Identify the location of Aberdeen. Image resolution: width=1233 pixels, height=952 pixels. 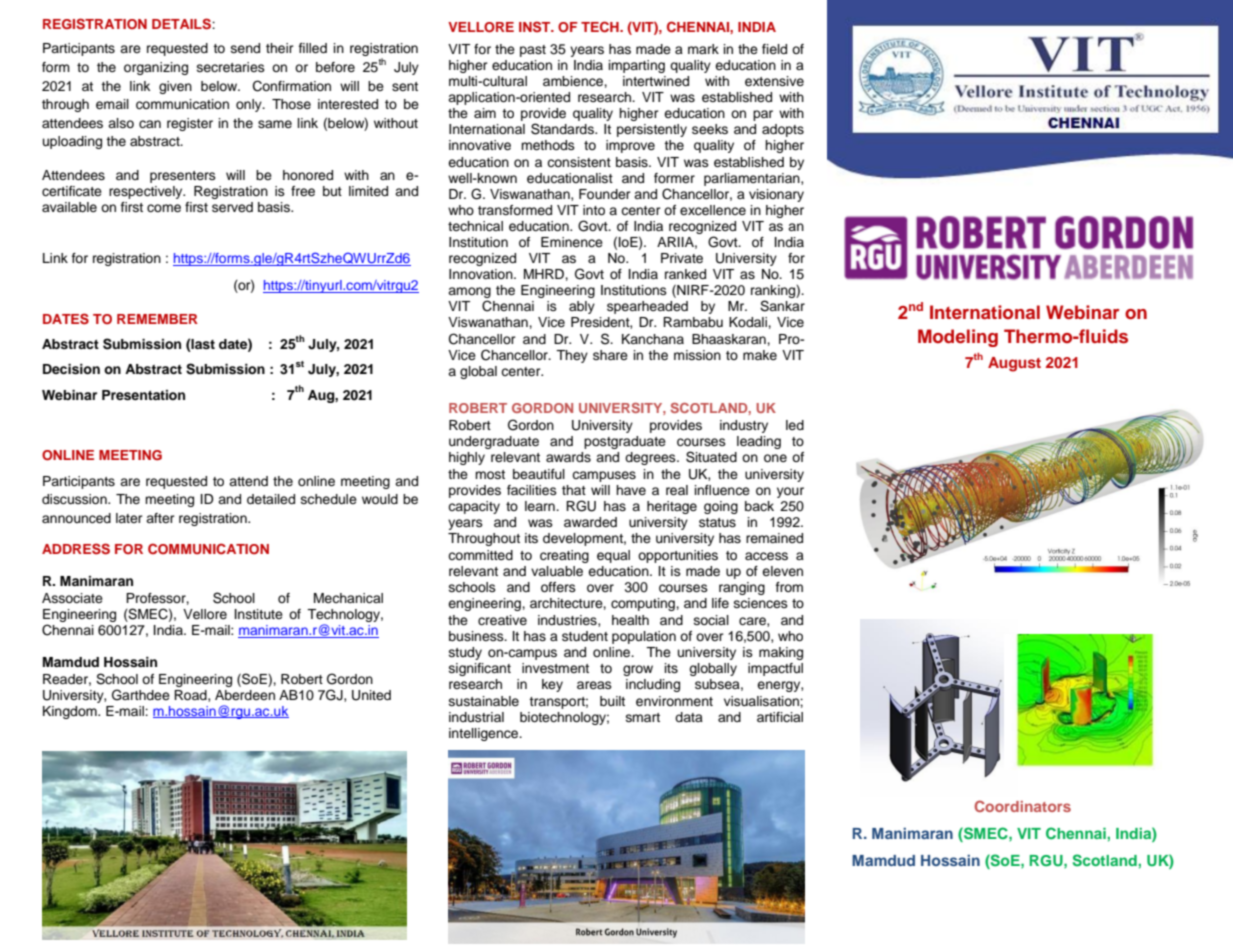
(245, 695).
